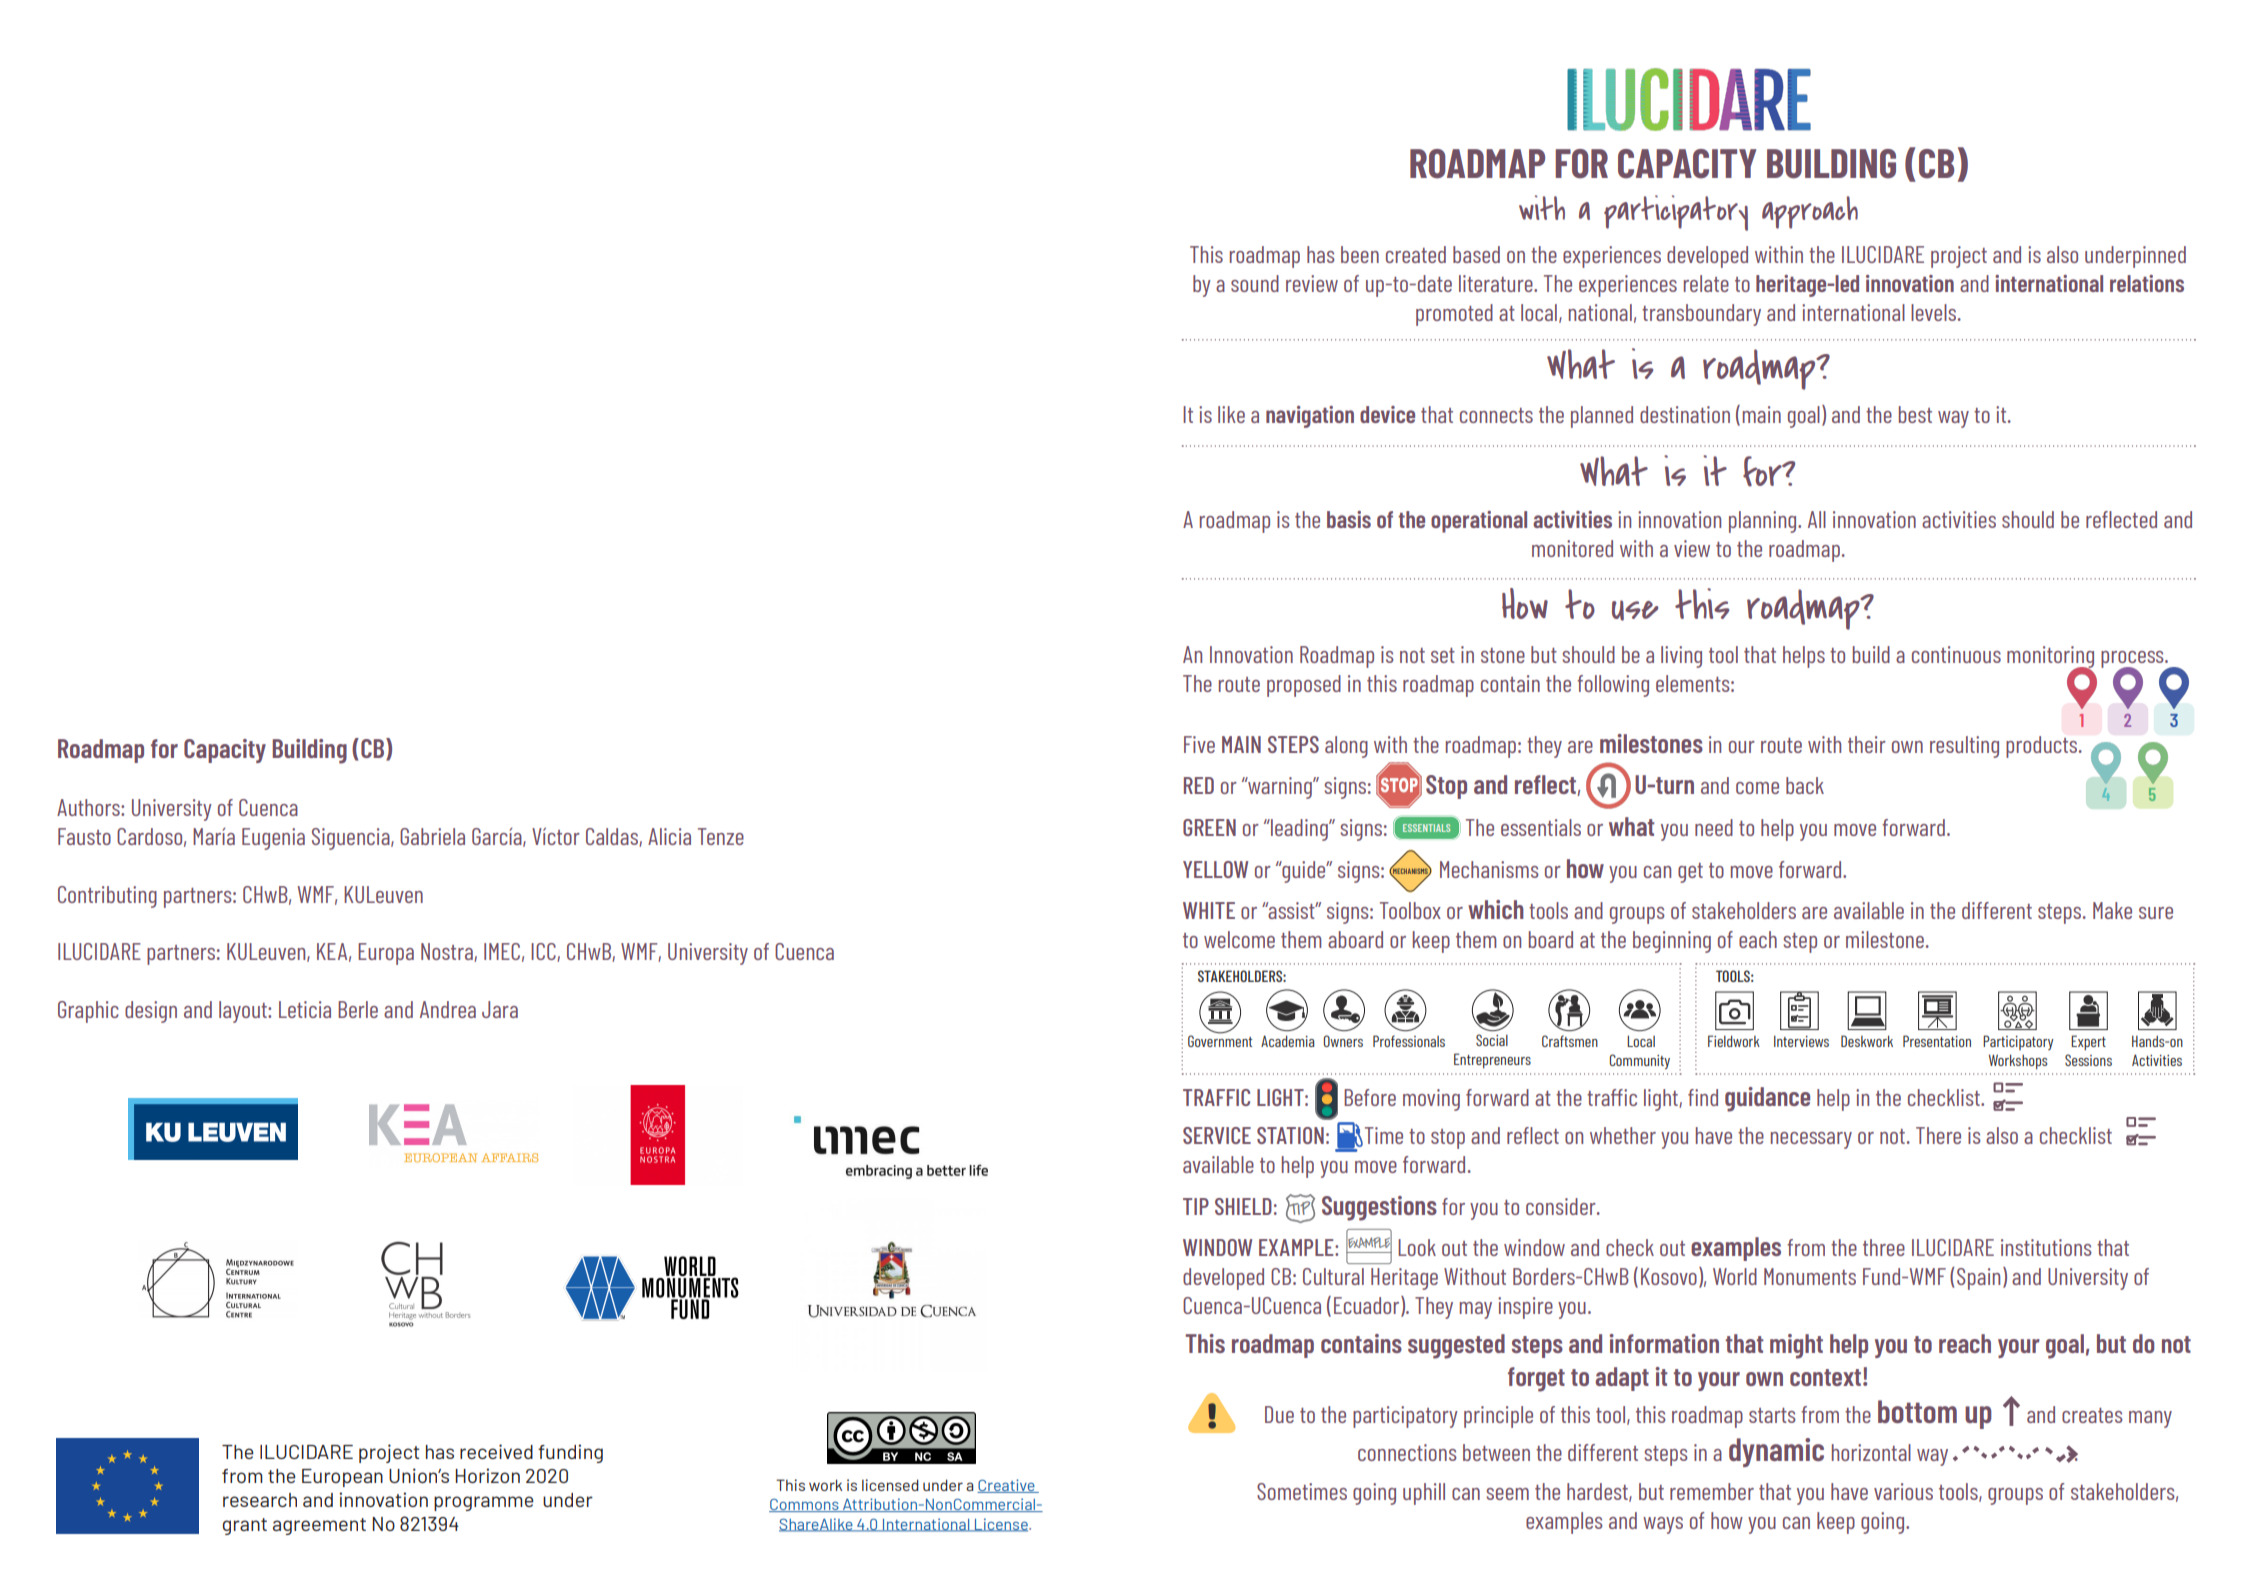  Describe the element at coordinates (432, 836) in the screenshot. I see `Gabriela` at that location.
